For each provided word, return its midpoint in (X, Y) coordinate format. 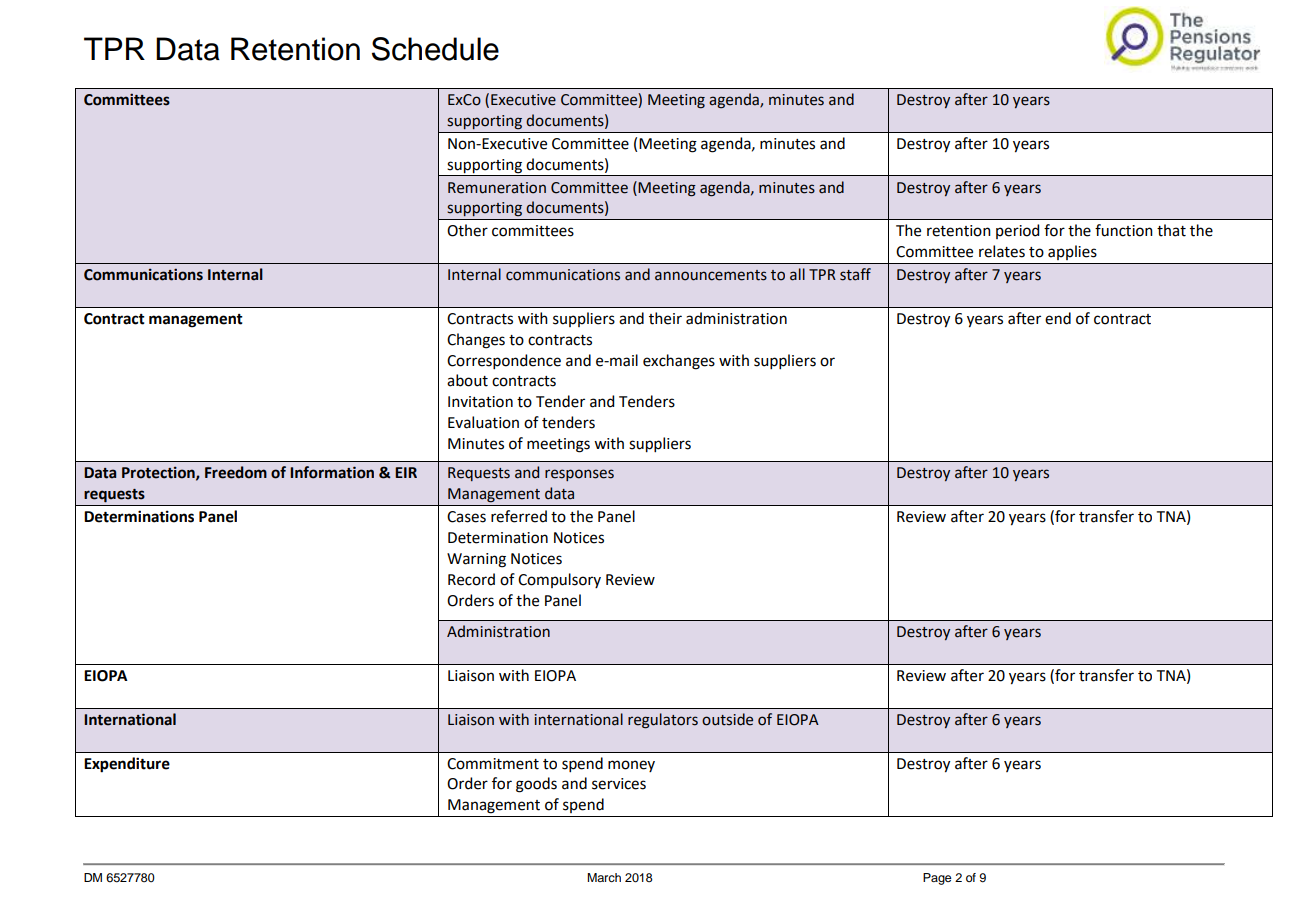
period (1017, 231)
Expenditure (127, 765)
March (604, 877)
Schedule (435, 49)
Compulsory (559, 580)
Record (471, 579)
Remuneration (497, 188)
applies (1072, 252)
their (665, 318)
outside (727, 719)
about (467, 380)
